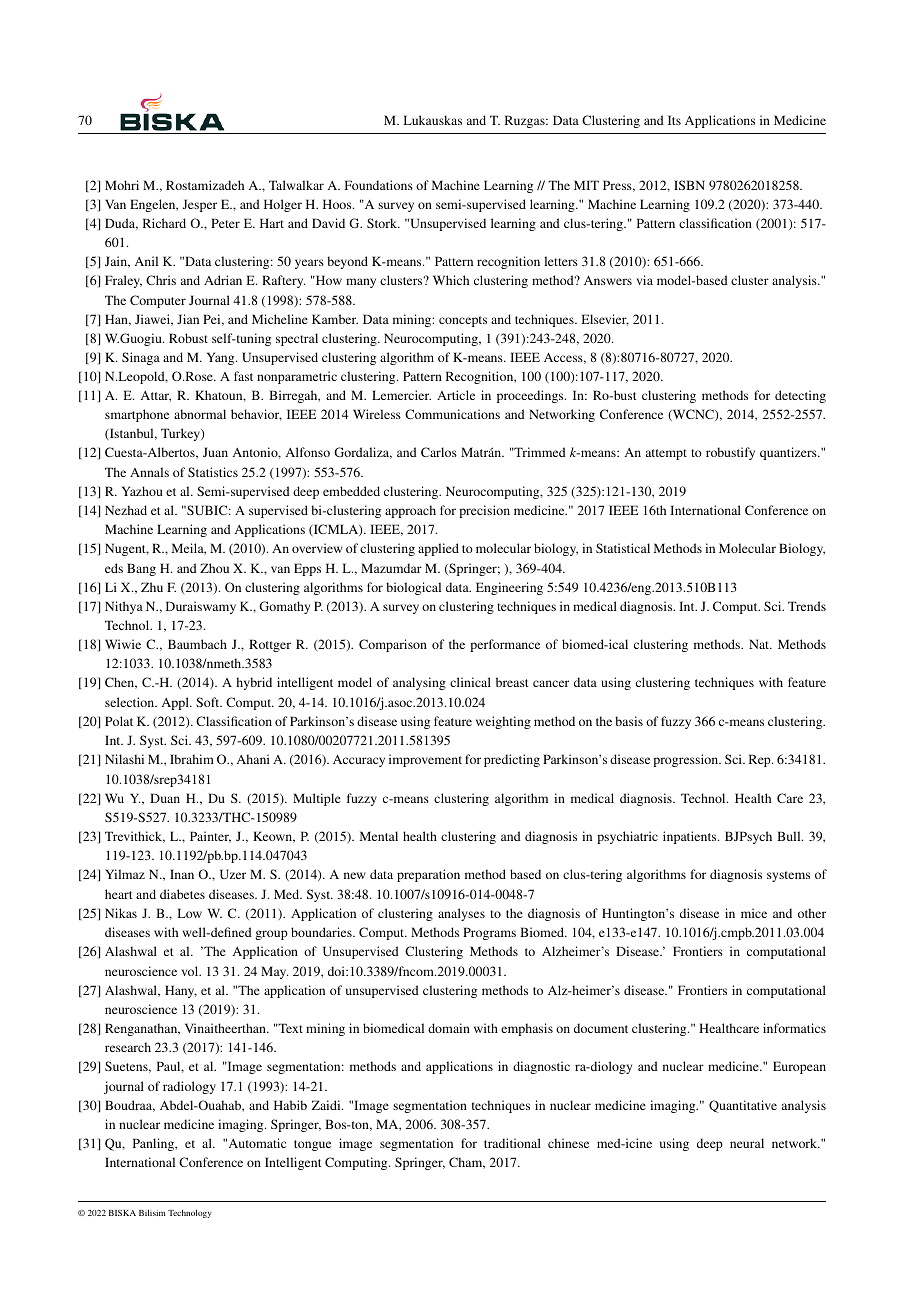 Image resolution: width=924 pixels, height=1308 pixels. I want to click on Carlos, so click(439, 452).
